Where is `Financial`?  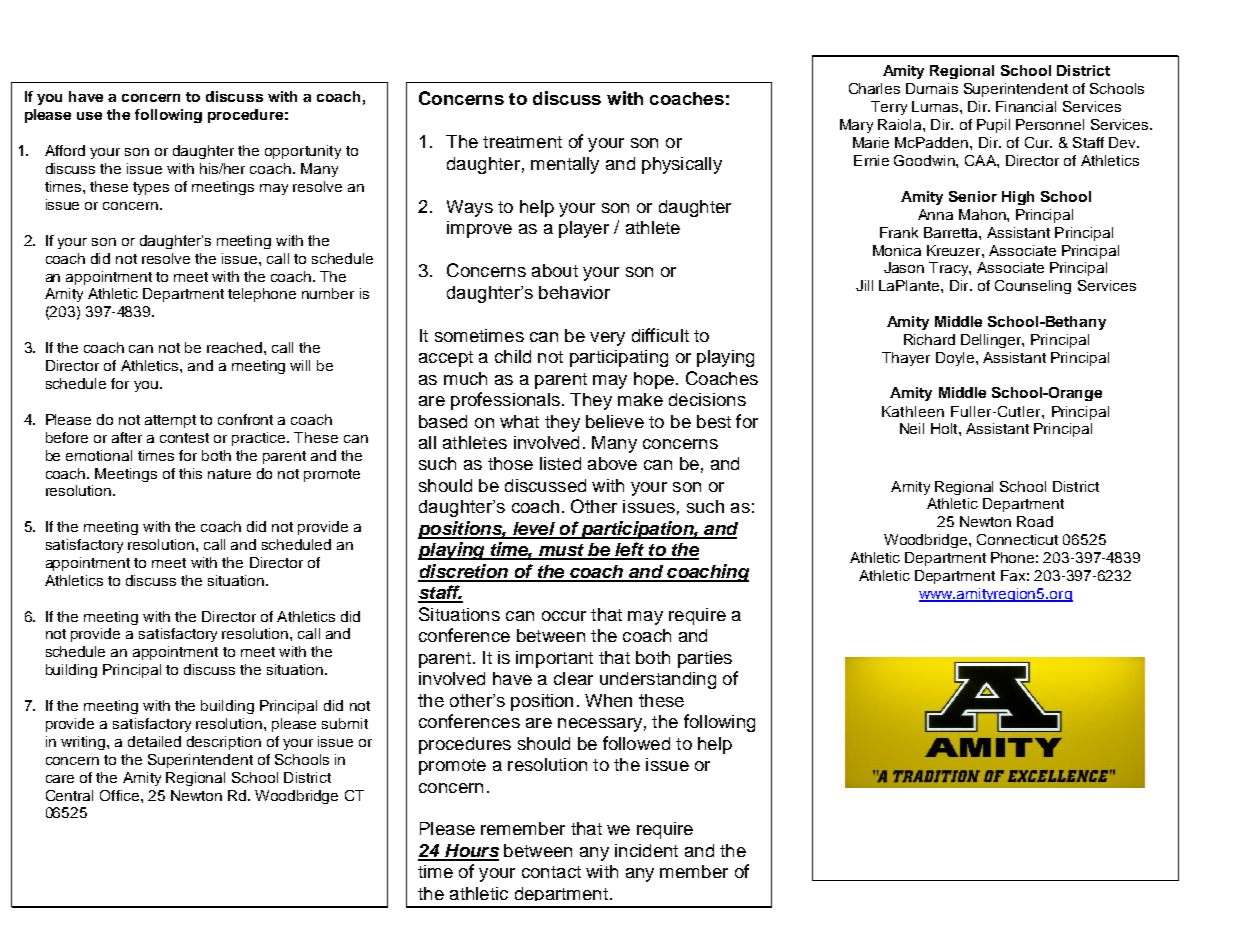
Financial is located at coordinates (1026, 106).
